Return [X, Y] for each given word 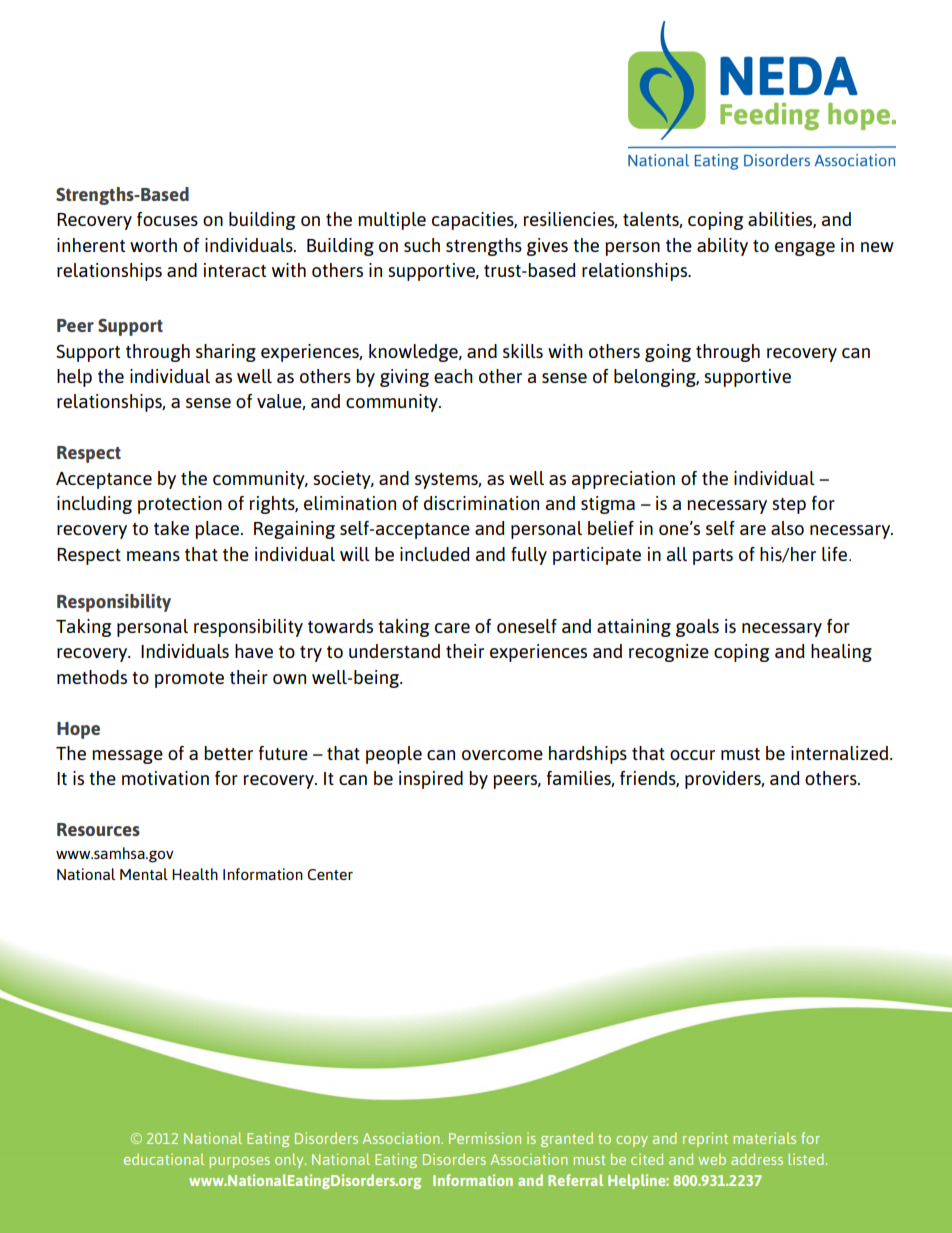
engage [805, 249]
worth [153, 245]
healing [841, 653]
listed [806, 1159]
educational [164, 1159]
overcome [502, 755]
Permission [485, 1138]
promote [189, 680]
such [422, 245]
